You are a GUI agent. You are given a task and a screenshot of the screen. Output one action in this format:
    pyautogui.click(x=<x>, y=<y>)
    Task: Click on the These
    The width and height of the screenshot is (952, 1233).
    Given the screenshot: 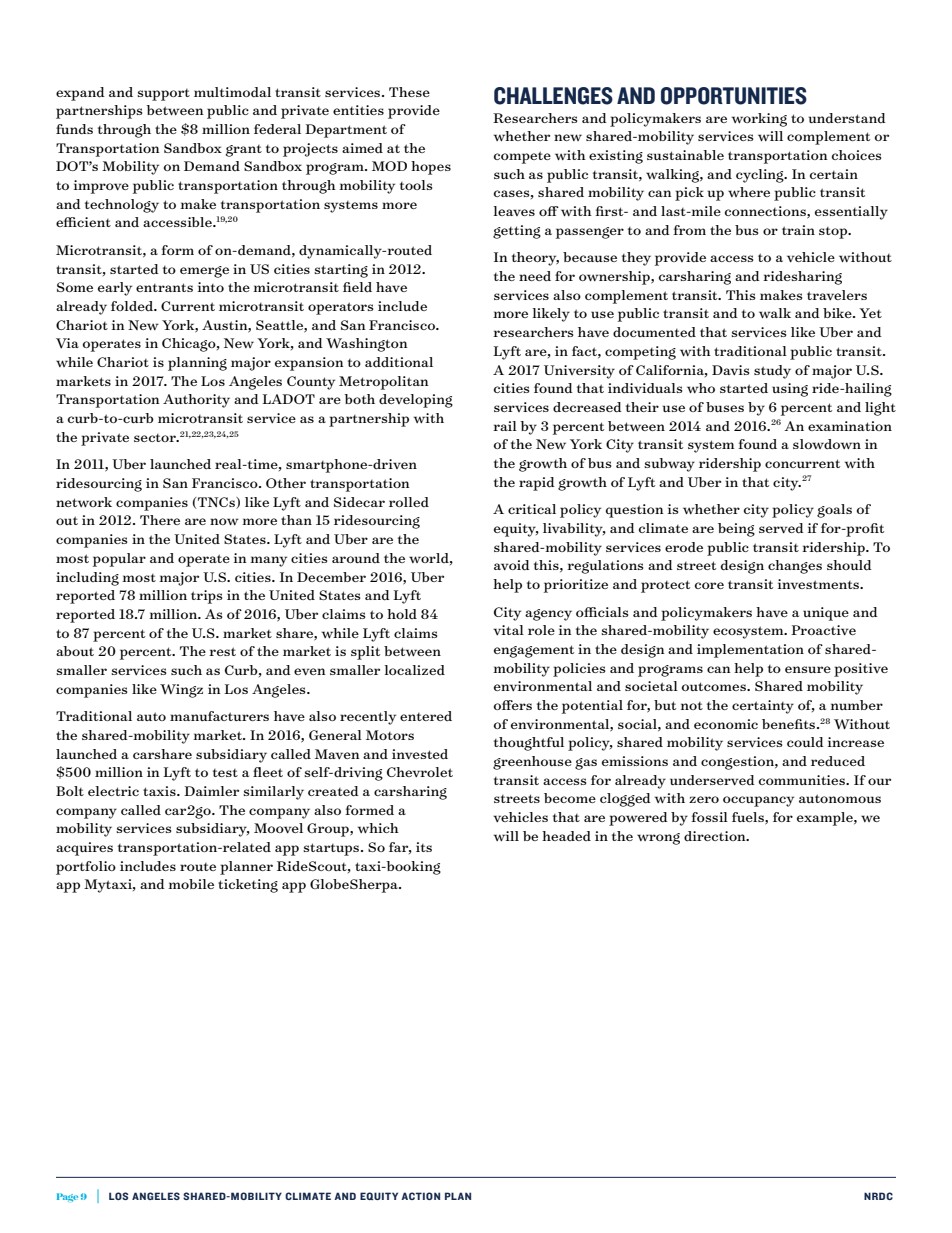 What is the action you would take?
    pyautogui.click(x=409, y=92)
